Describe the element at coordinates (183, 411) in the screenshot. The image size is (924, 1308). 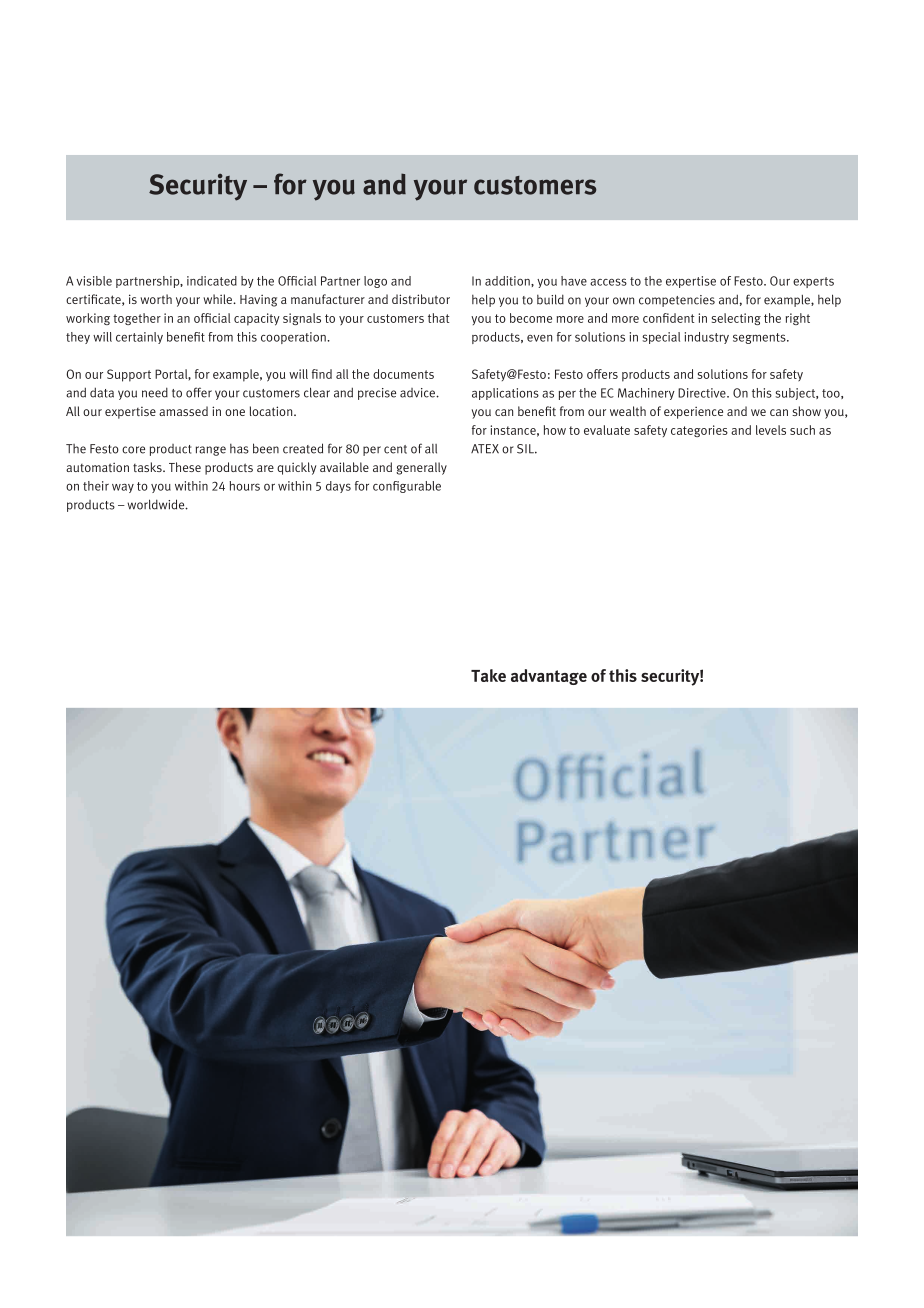
I see `amassed` at that location.
